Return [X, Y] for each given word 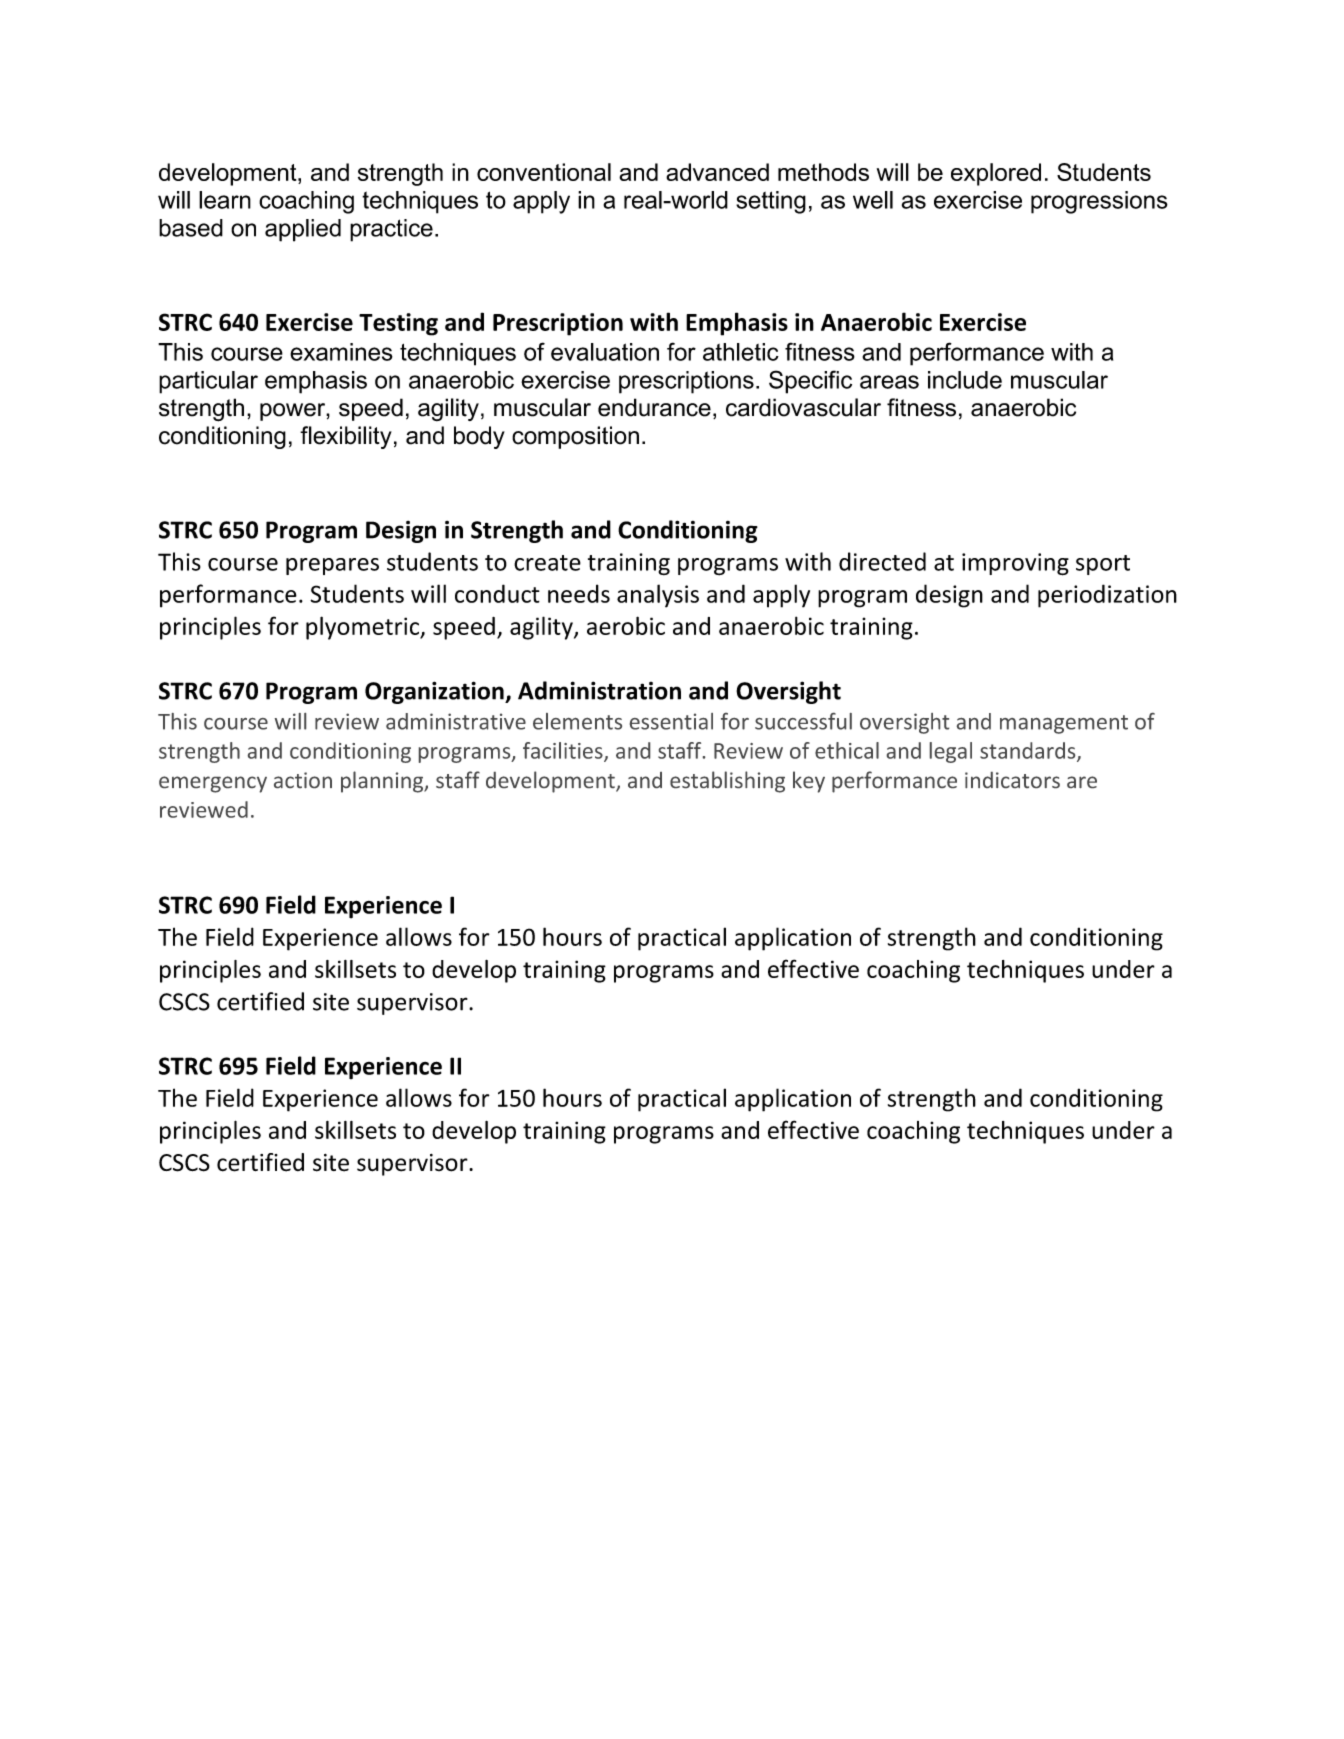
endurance [654, 407]
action [303, 780]
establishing [727, 782]
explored [996, 174]
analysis [658, 596]
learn [225, 200]
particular [208, 382]
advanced [717, 172]
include [965, 380]
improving [1015, 564]
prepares [332, 566]
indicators [1012, 780]
